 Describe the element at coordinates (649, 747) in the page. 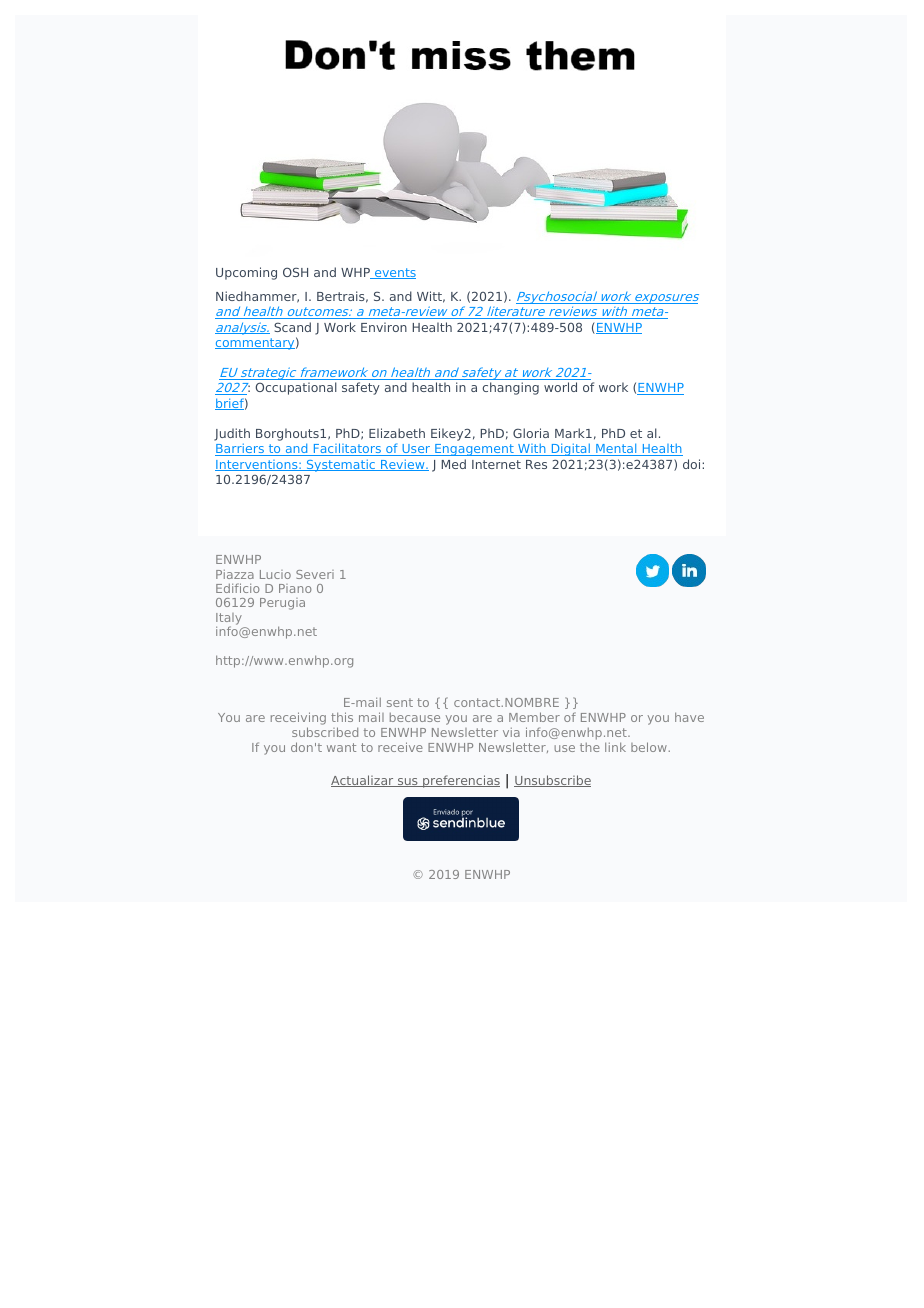

I see `below` at that location.
